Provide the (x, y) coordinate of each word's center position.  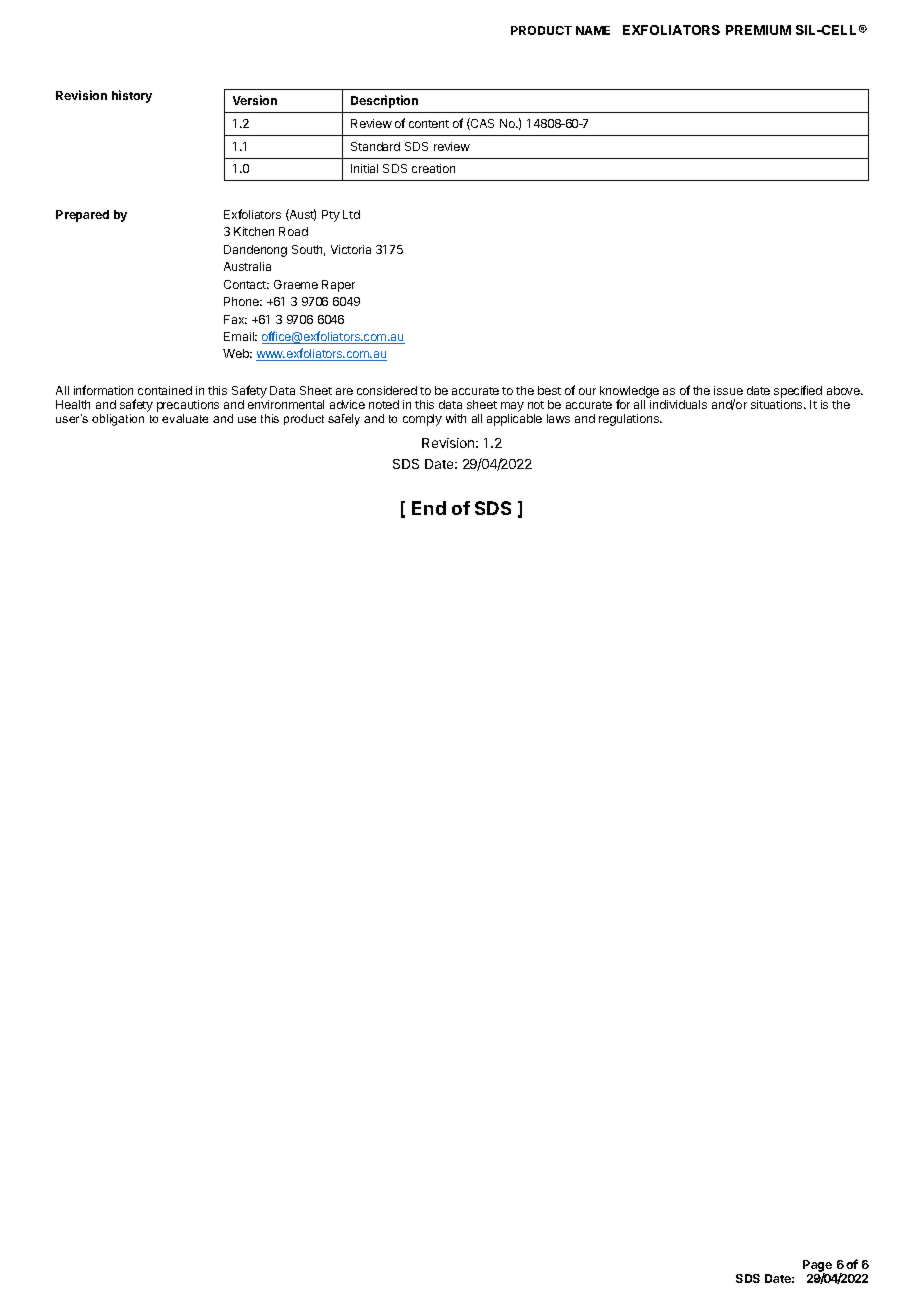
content (429, 124)
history (132, 96)
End (429, 508)
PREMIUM (758, 30)
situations (778, 404)
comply (422, 420)
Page (817, 1267)
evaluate (185, 418)
